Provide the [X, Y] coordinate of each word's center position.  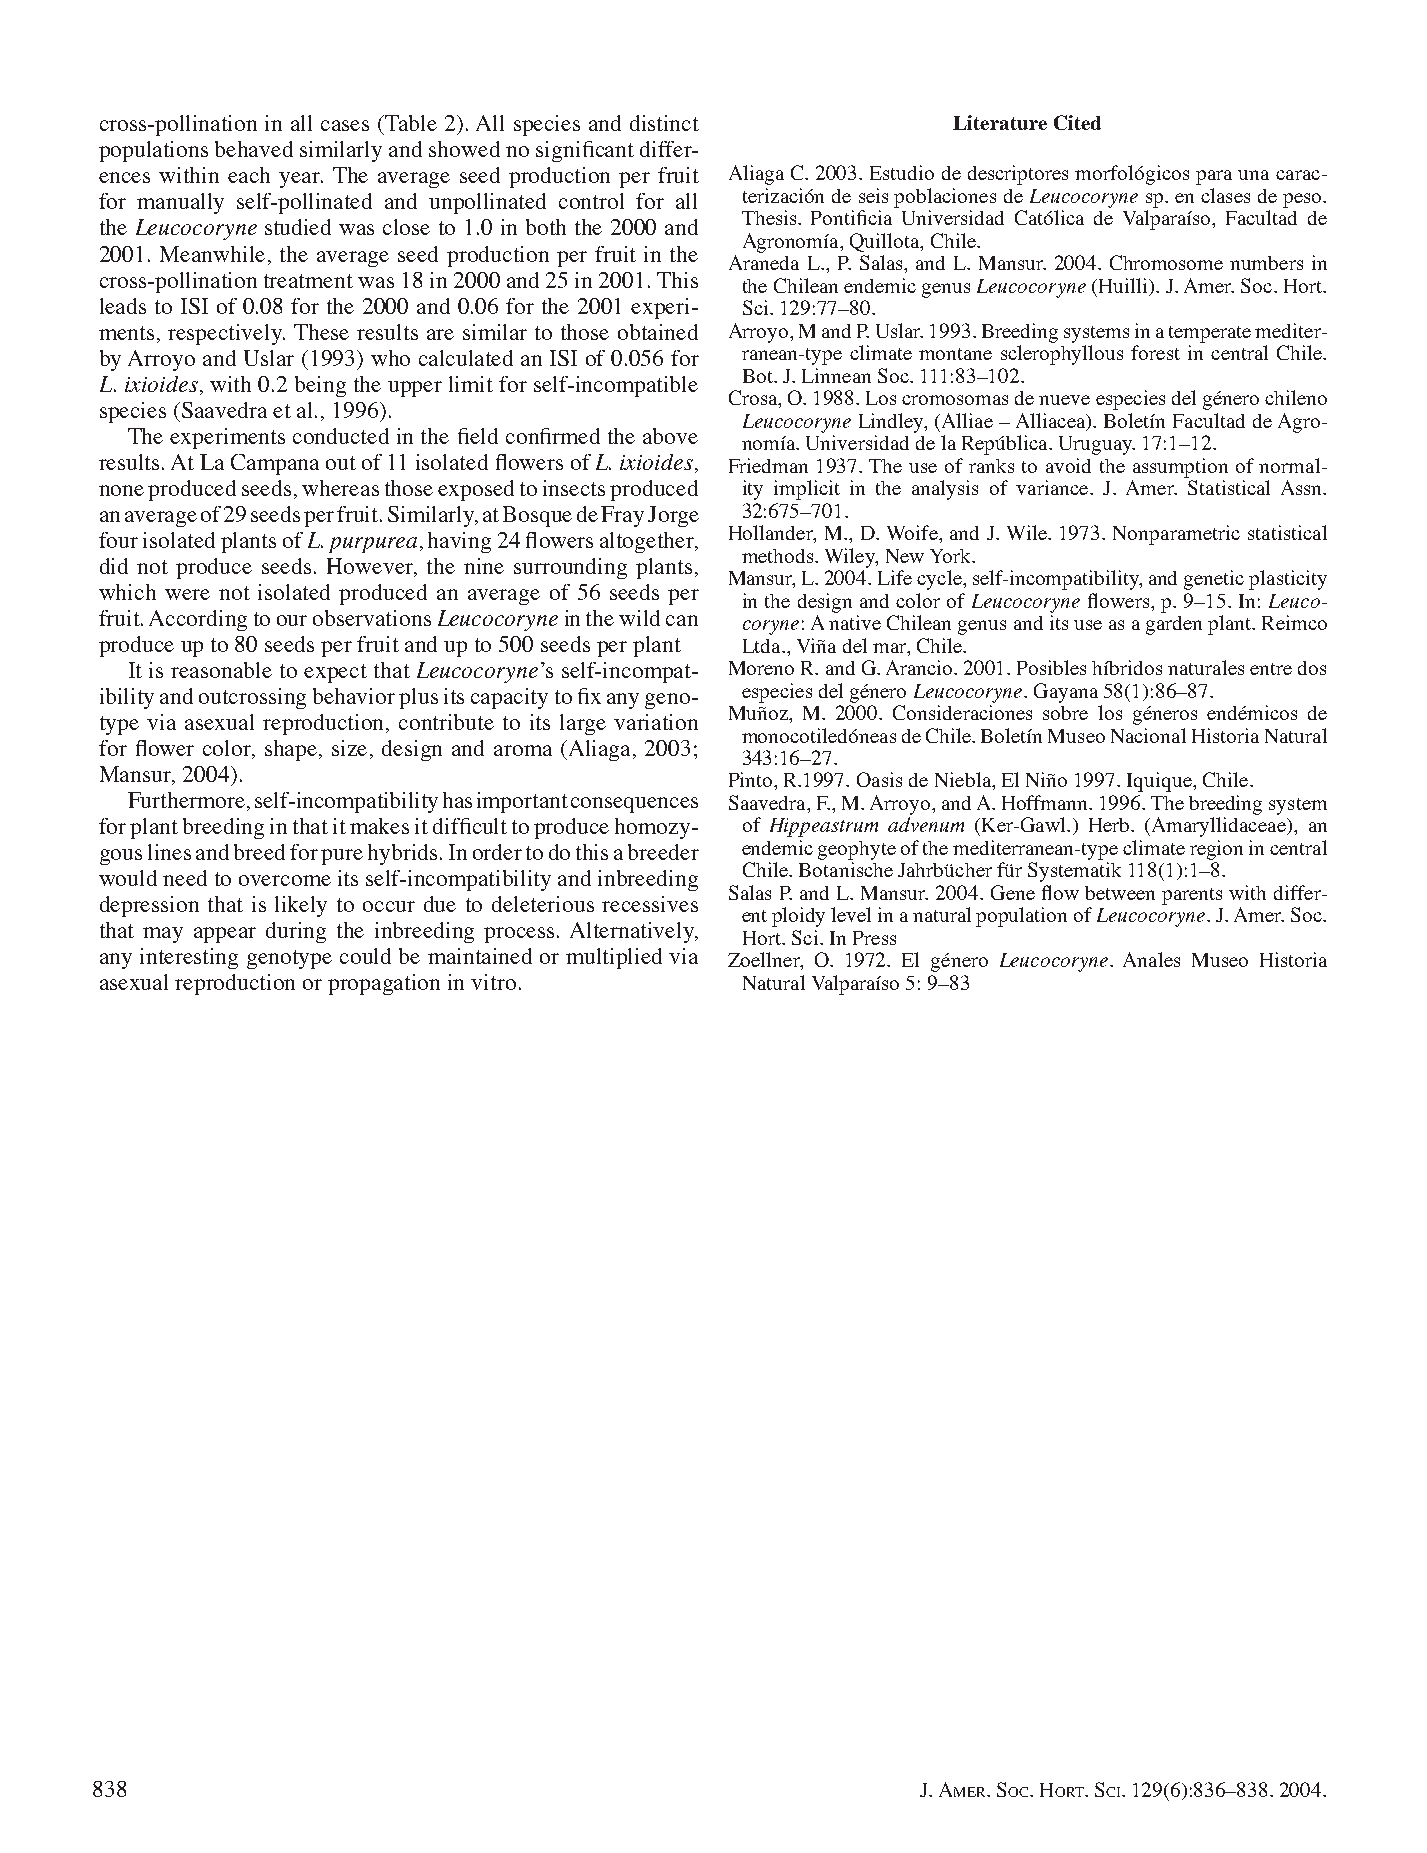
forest [1155, 352]
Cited [1077, 122]
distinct [664, 123]
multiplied [614, 958]
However [371, 567]
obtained [658, 332]
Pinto [752, 779]
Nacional [1148, 735]
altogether [648, 542]
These [321, 332]
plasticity [1288, 580]
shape [292, 750]
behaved [254, 149]
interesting [189, 958]
